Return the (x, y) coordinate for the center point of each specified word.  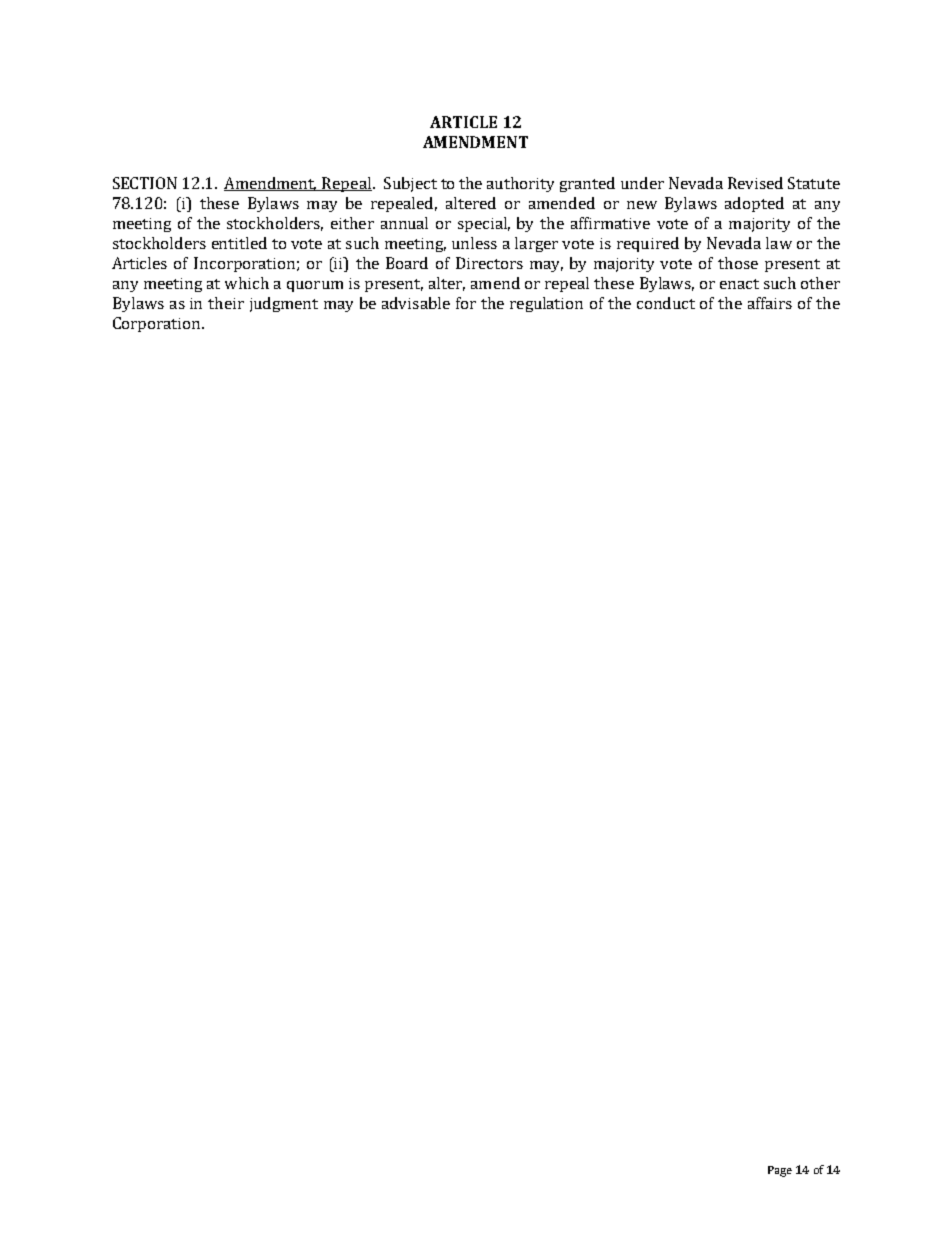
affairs (770, 303)
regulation (546, 304)
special (484, 224)
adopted (754, 204)
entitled (239, 243)
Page (780, 1171)
